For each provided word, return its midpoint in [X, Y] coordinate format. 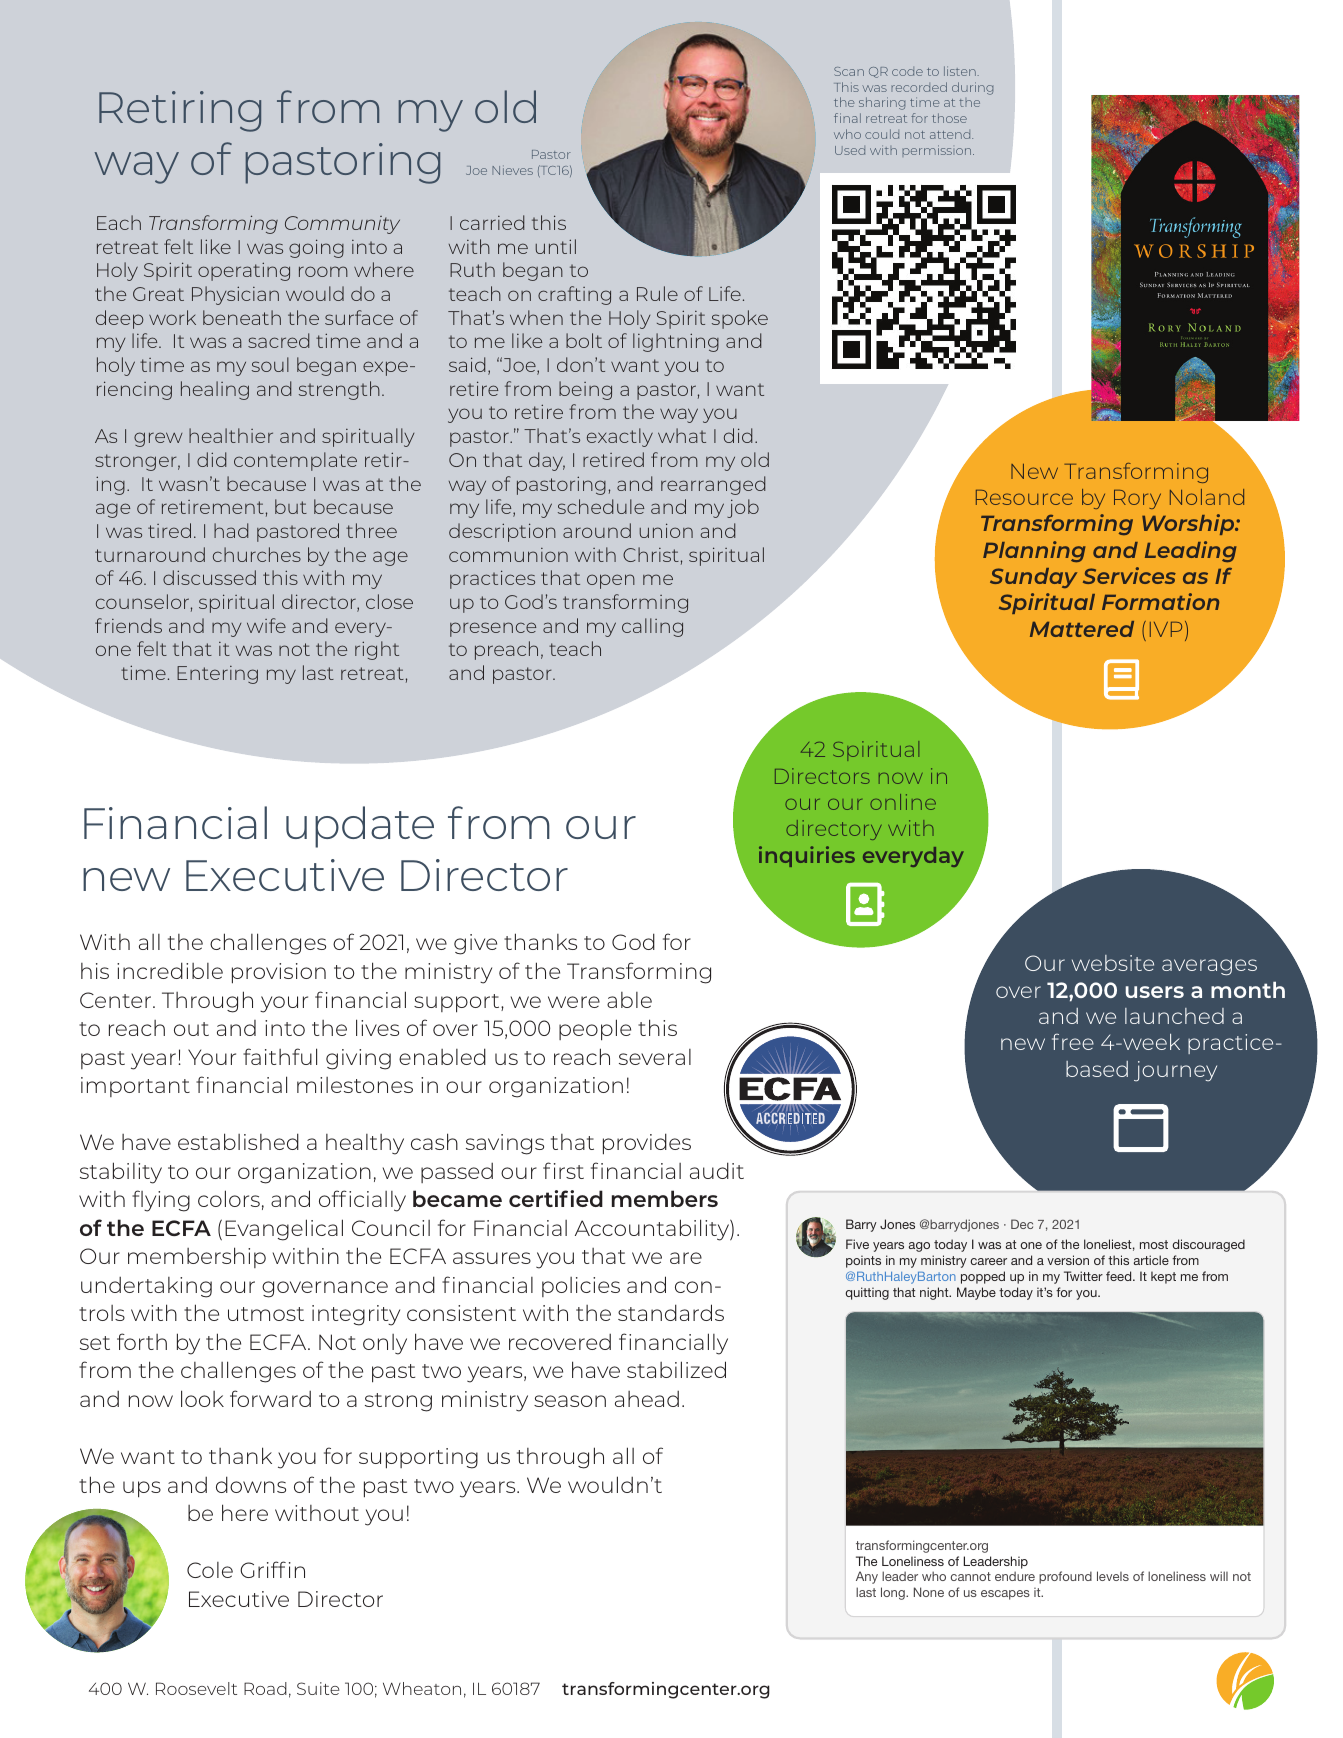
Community [342, 225]
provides [647, 1144]
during [972, 88]
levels [1113, 1576]
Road [265, 1688]
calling [652, 627]
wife [266, 625]
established [238, 1141]
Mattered [1082, 629]
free [1073, 1041]
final [847, 118]
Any [867, 1577]
